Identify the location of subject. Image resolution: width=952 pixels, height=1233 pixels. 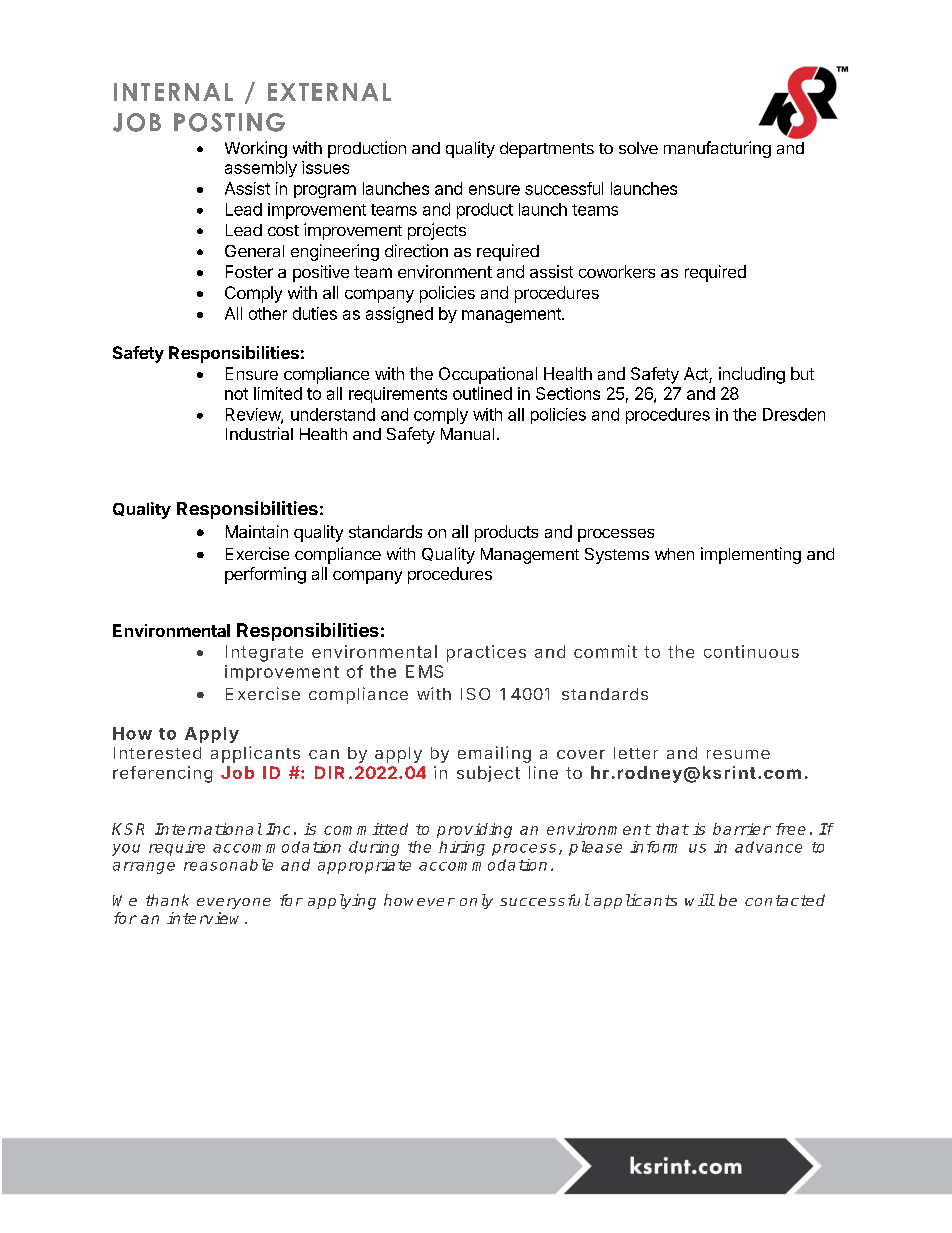
(488, 774).
